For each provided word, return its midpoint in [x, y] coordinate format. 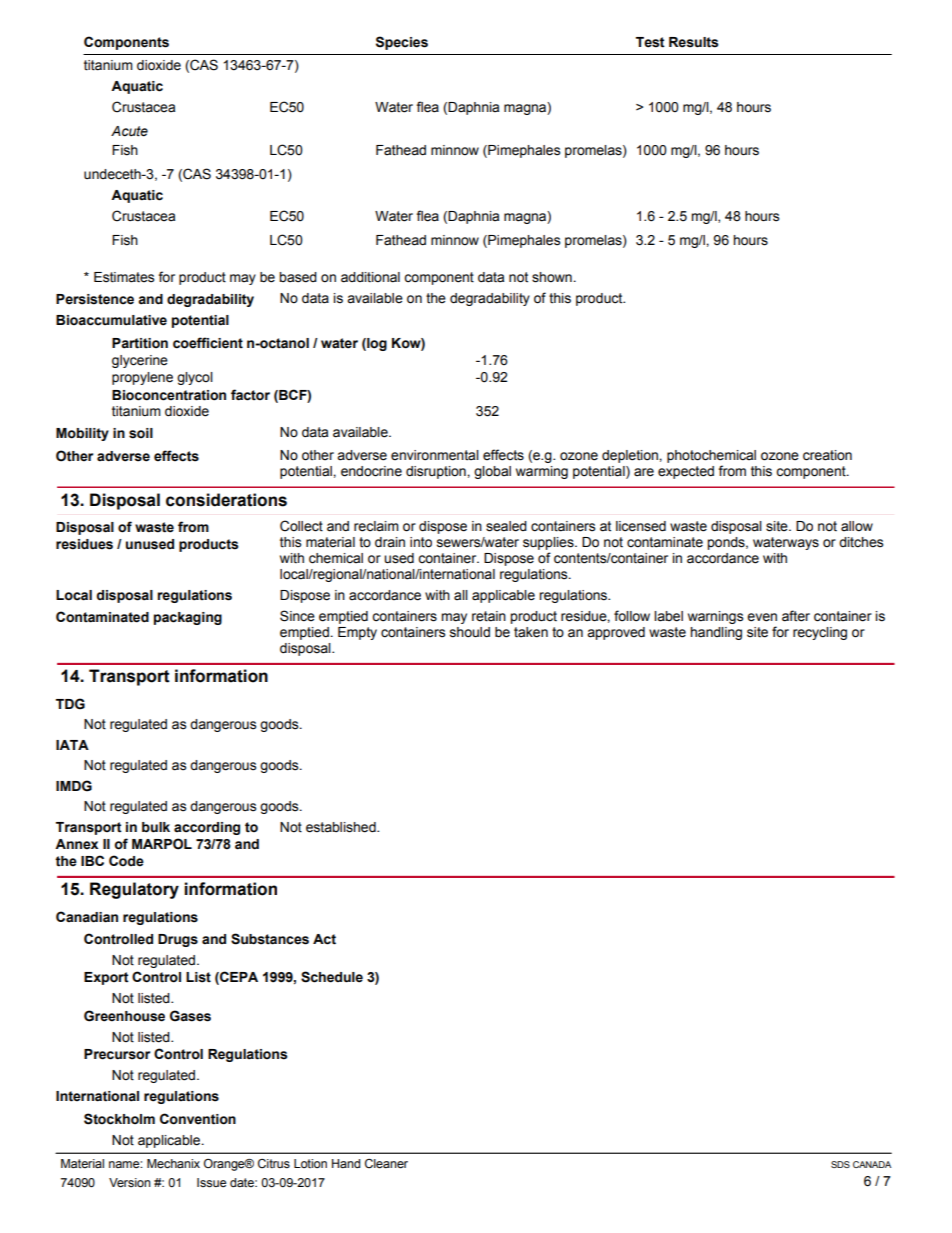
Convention [198, 1119]
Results [694, 42]
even [762, 617]
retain [489, 616]
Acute [129, 131]
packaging [188, 618]
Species [402, 43]
